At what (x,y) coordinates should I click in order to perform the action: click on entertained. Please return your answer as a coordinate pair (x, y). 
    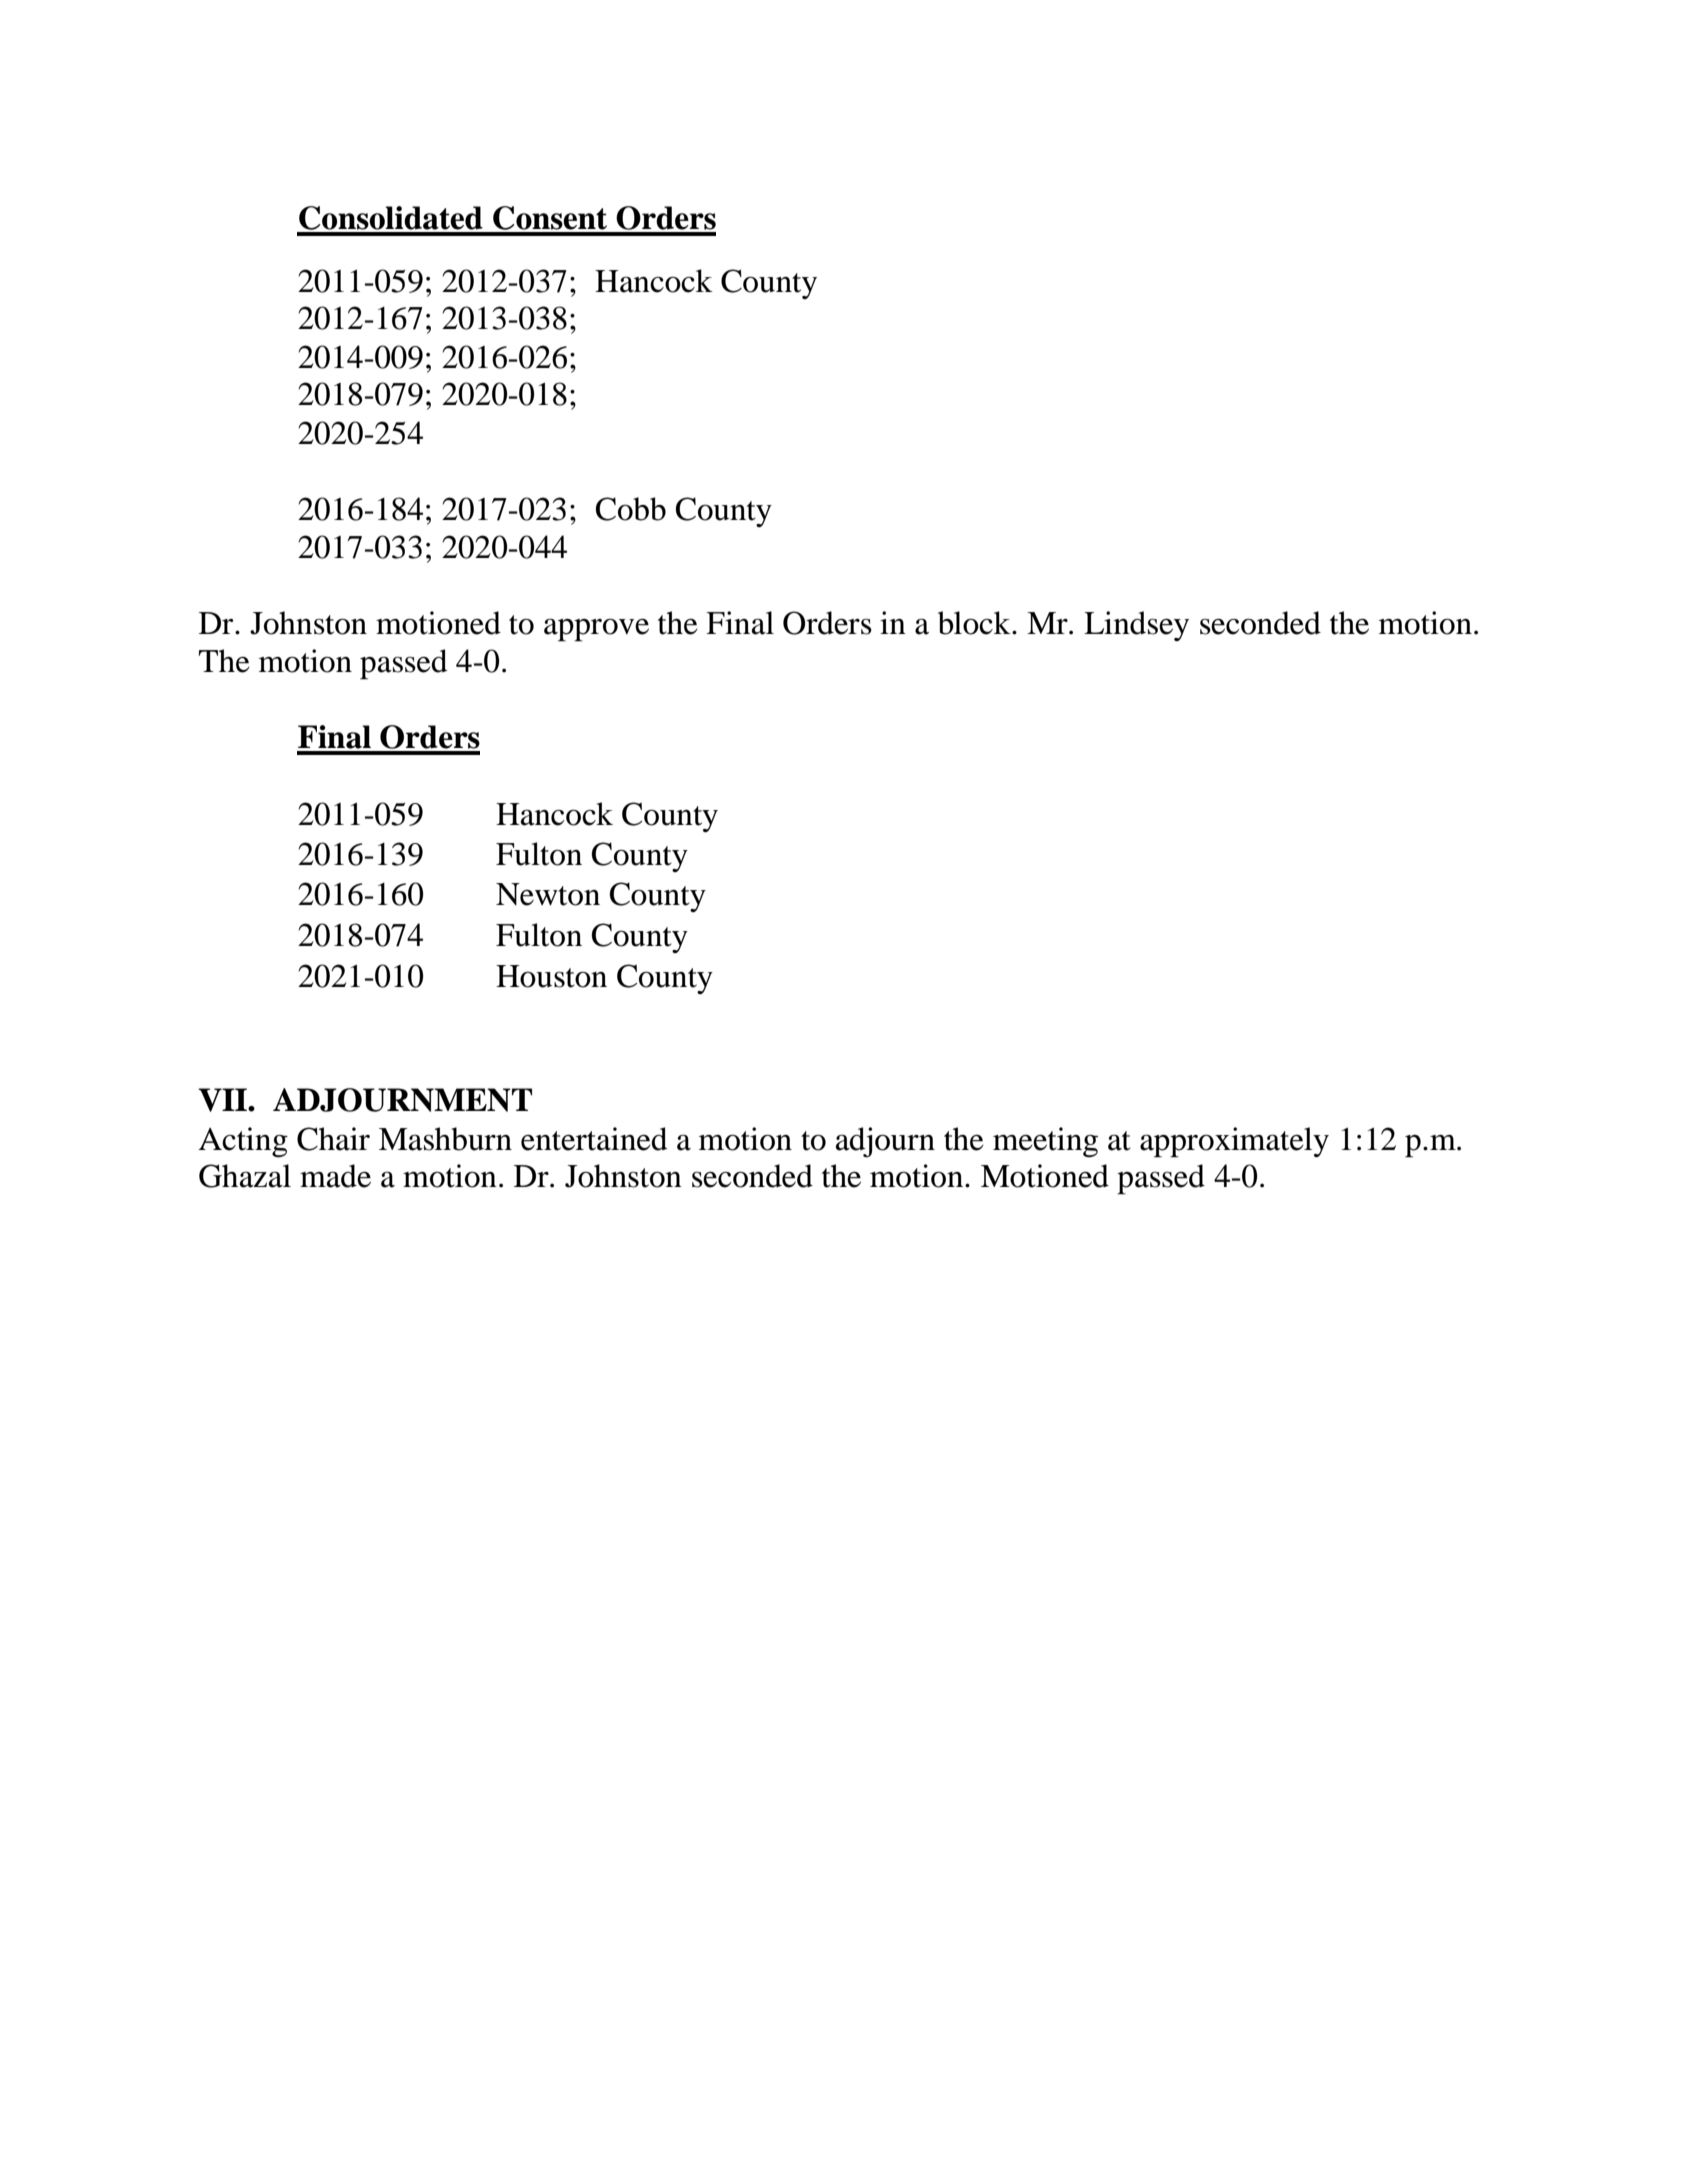
    Looking at the image, I should click on (594, 1139).
